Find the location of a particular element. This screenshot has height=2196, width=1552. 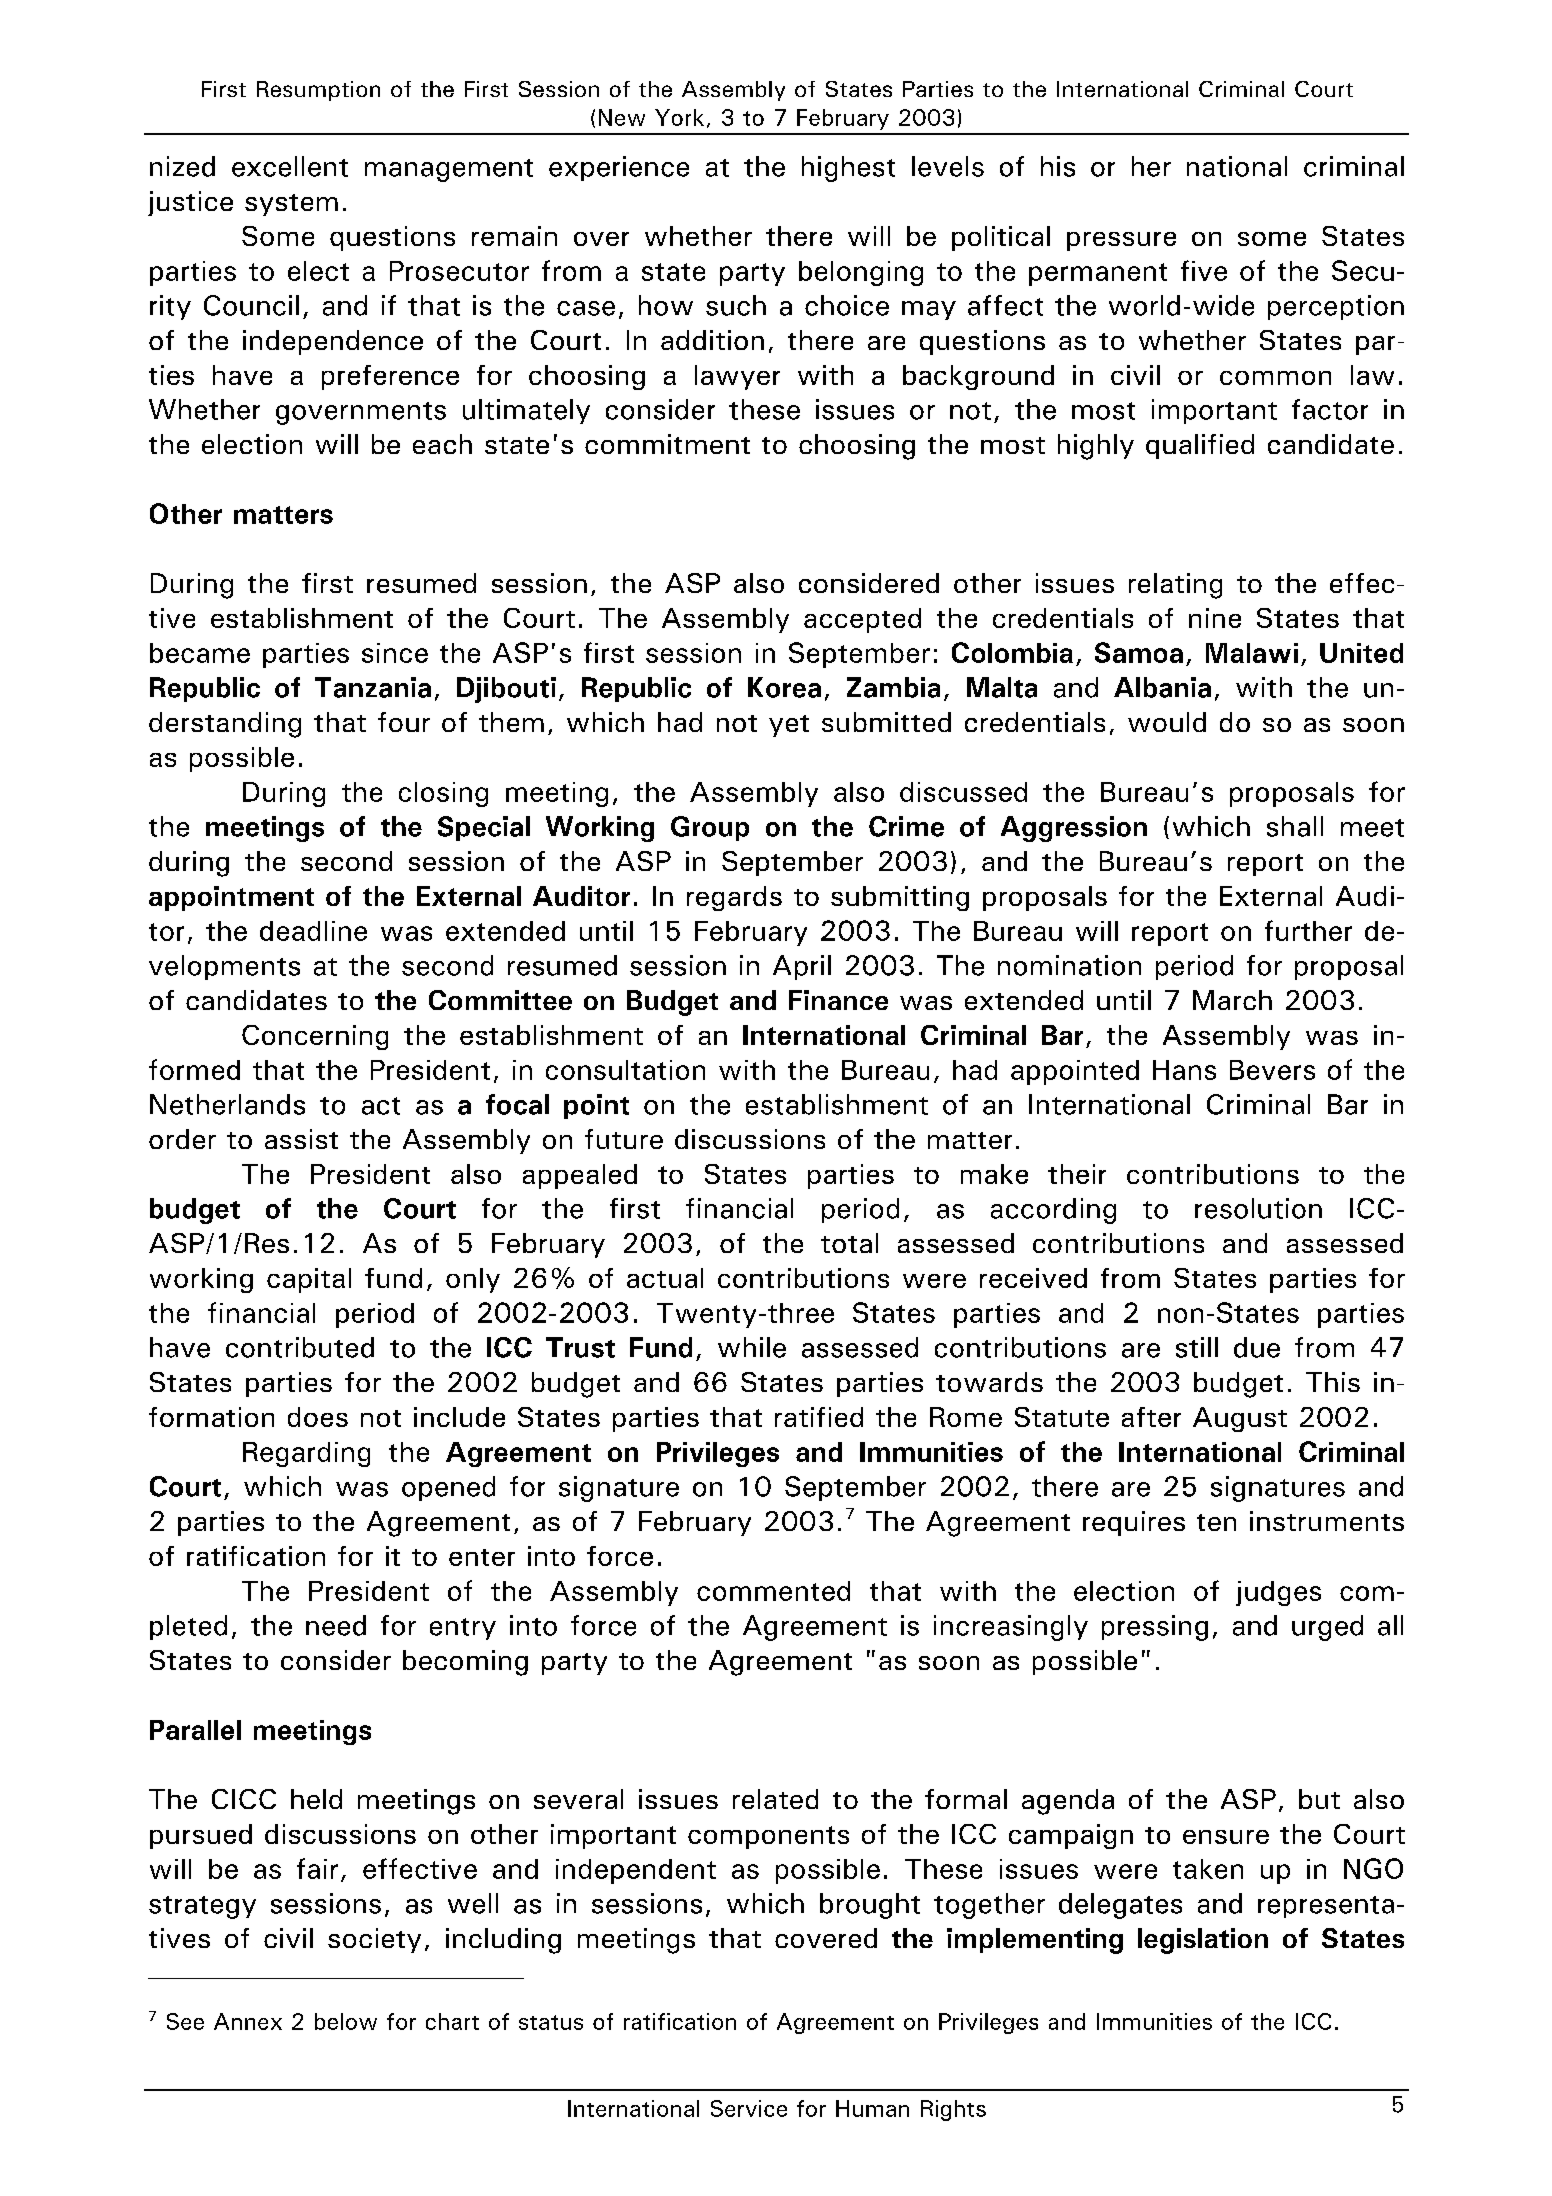

below is located at coordinates (346, 2021).
